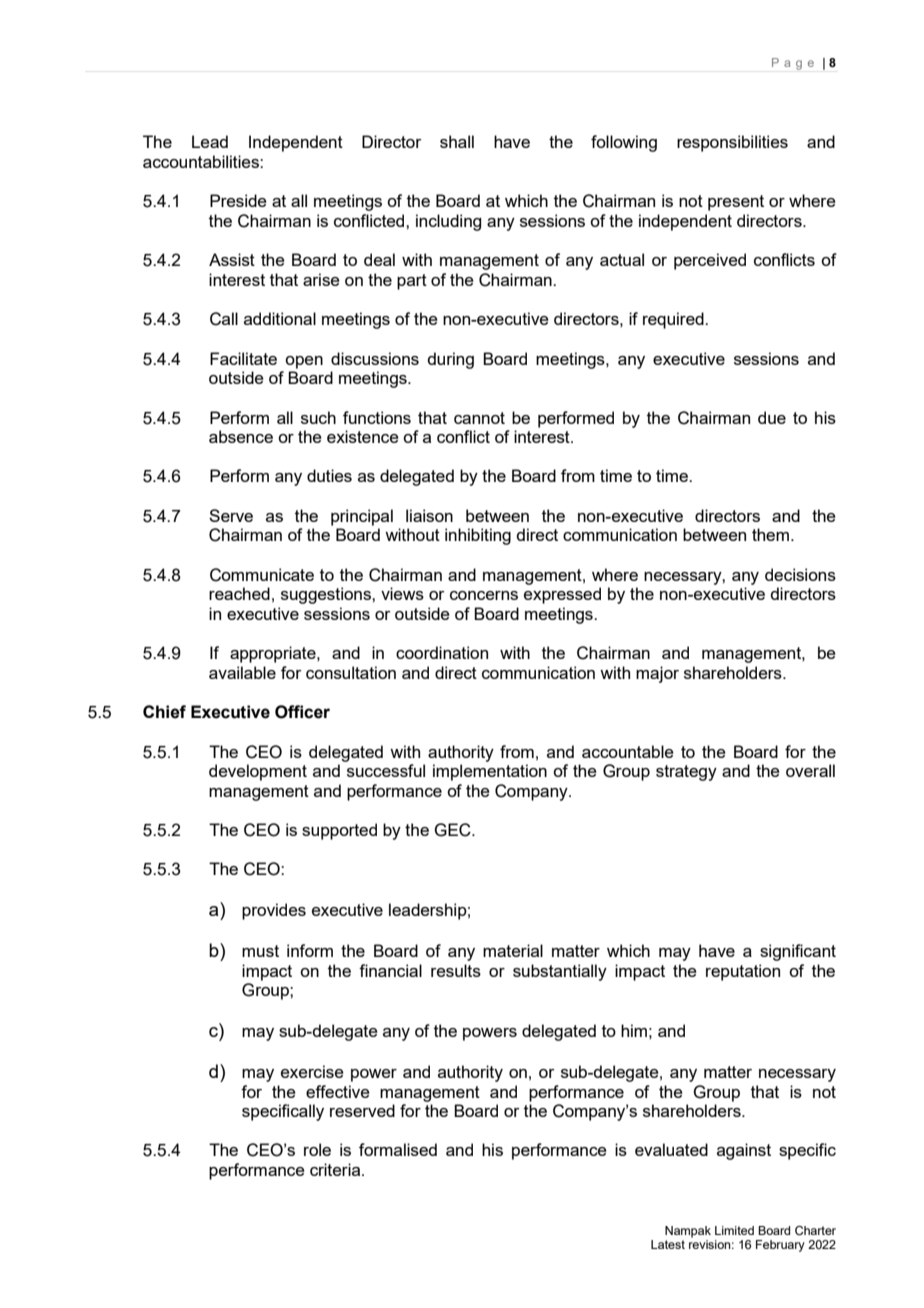 The height and width of the document is (1308, 924). I want to click on shall, so click(457, 141).
